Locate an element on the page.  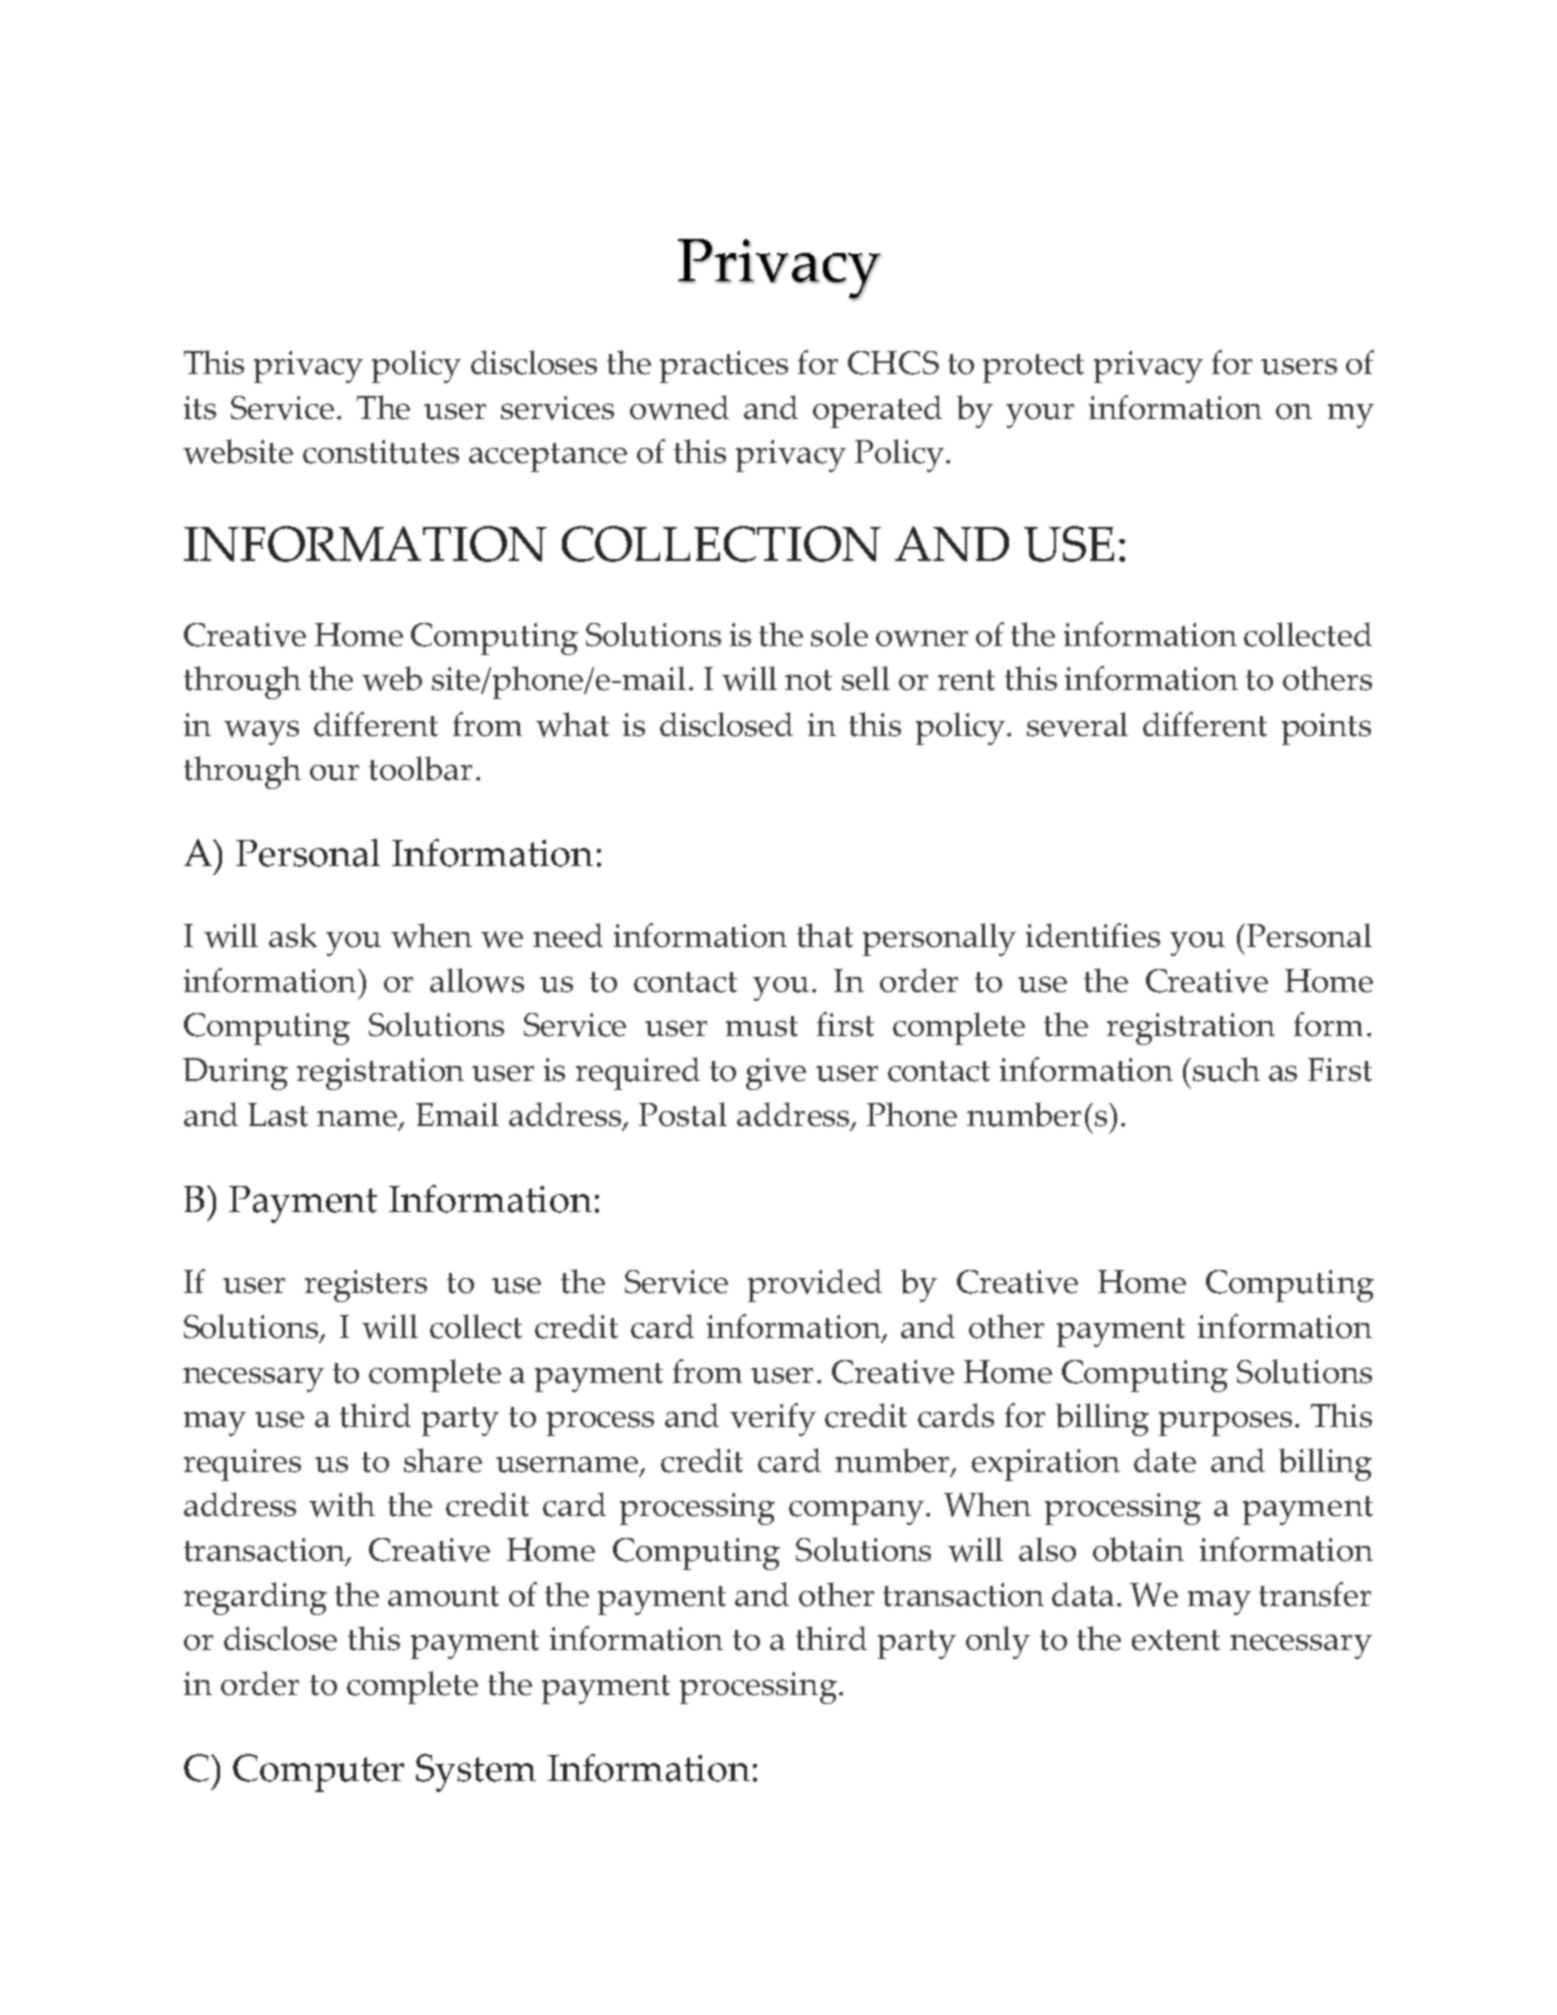
that is located at coordinates (825, 935).
